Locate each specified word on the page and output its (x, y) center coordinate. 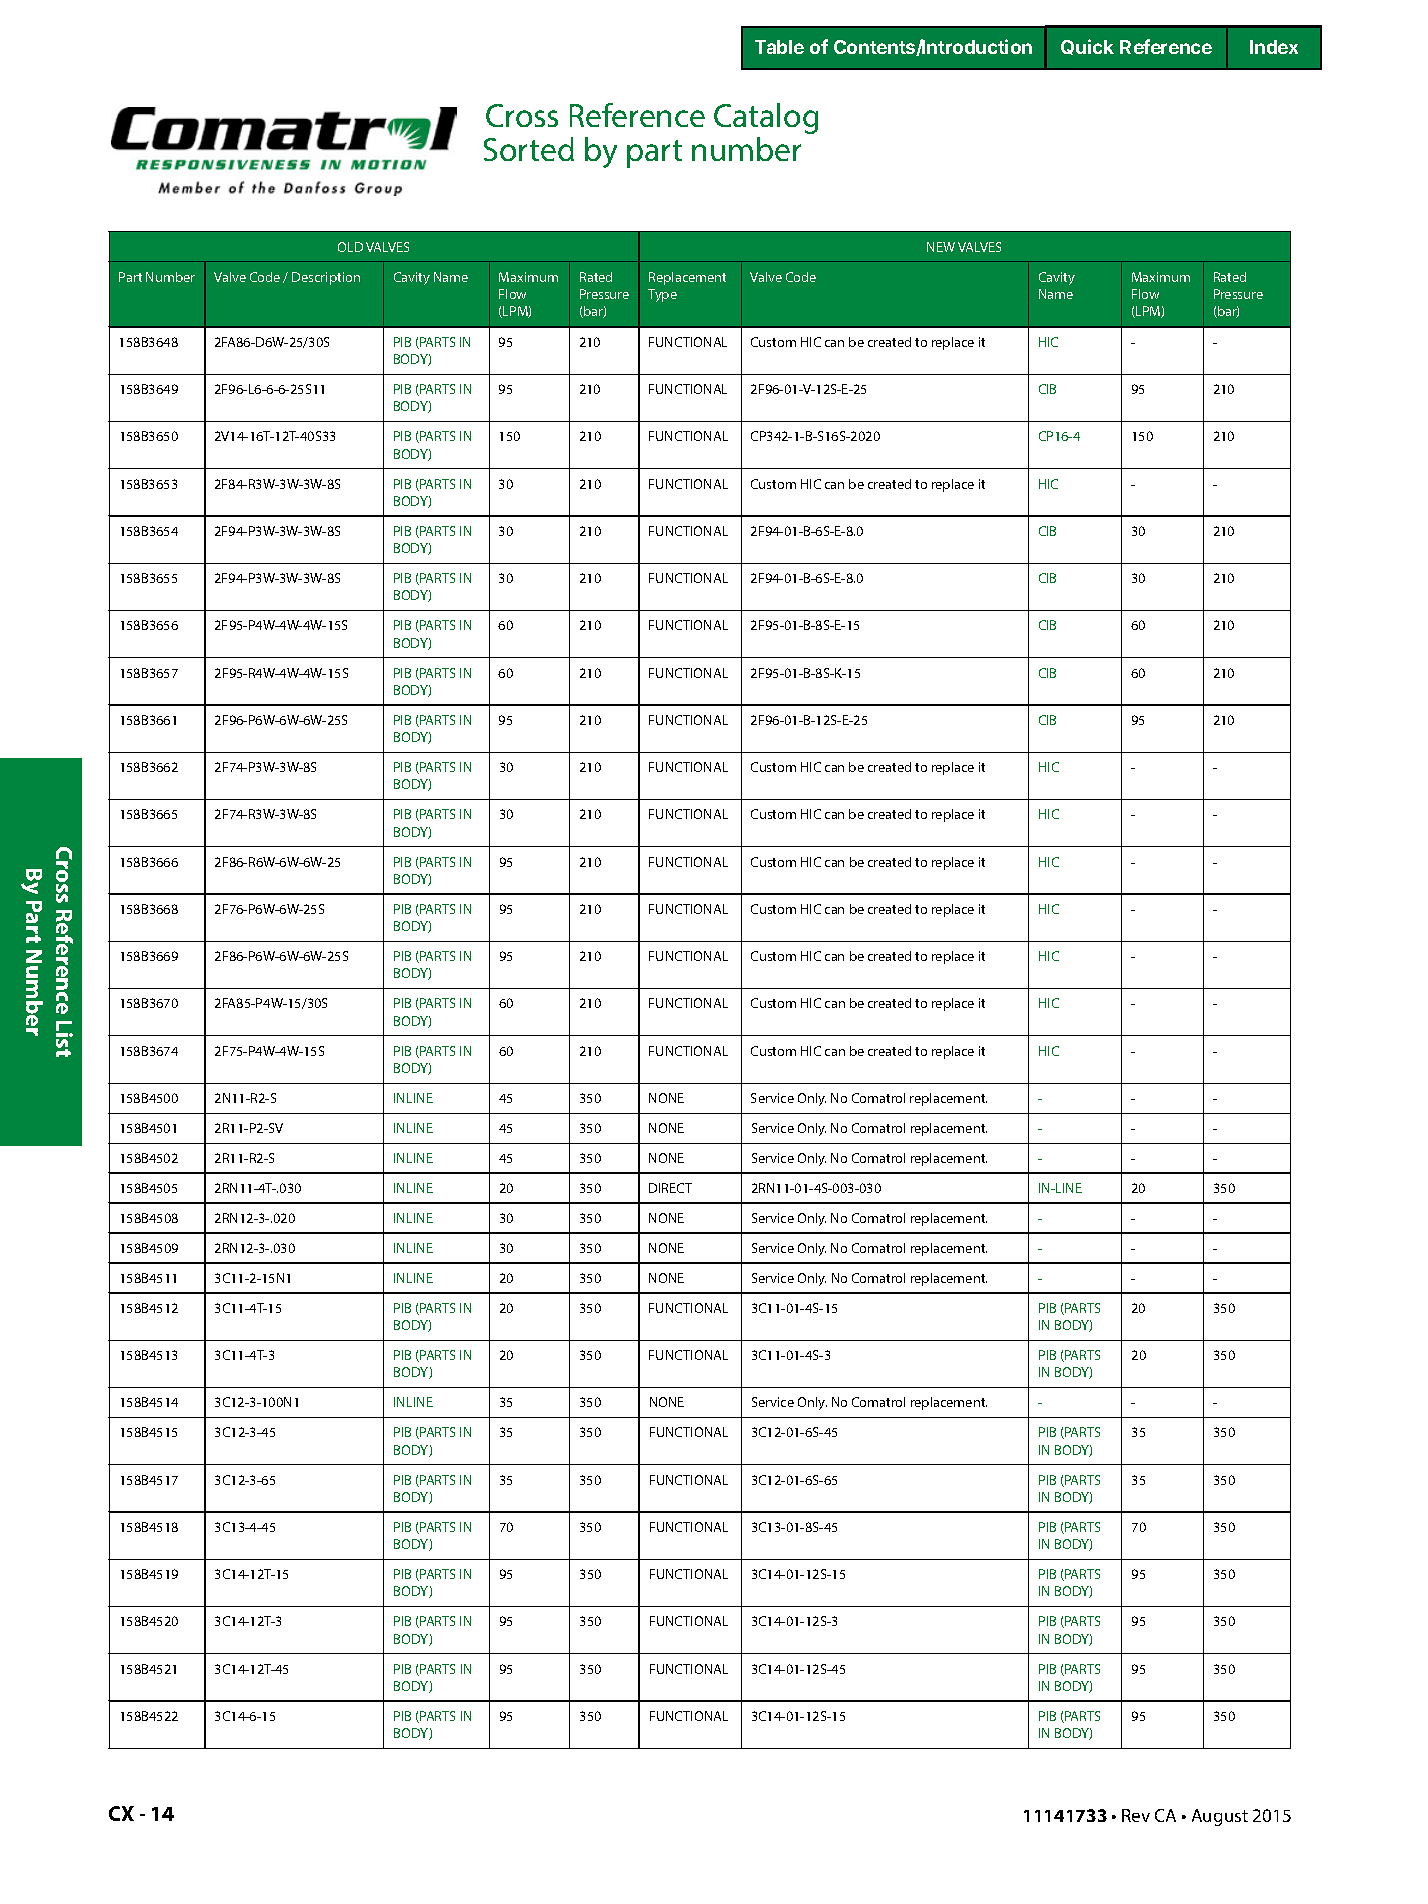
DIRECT (670, 1188)
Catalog (766, 118)
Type (662, 295)
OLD (350, 247)
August (1220, 1817)
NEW (941, 247)
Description (326, 278)
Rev (1136, 1815)
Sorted (529, 149)
